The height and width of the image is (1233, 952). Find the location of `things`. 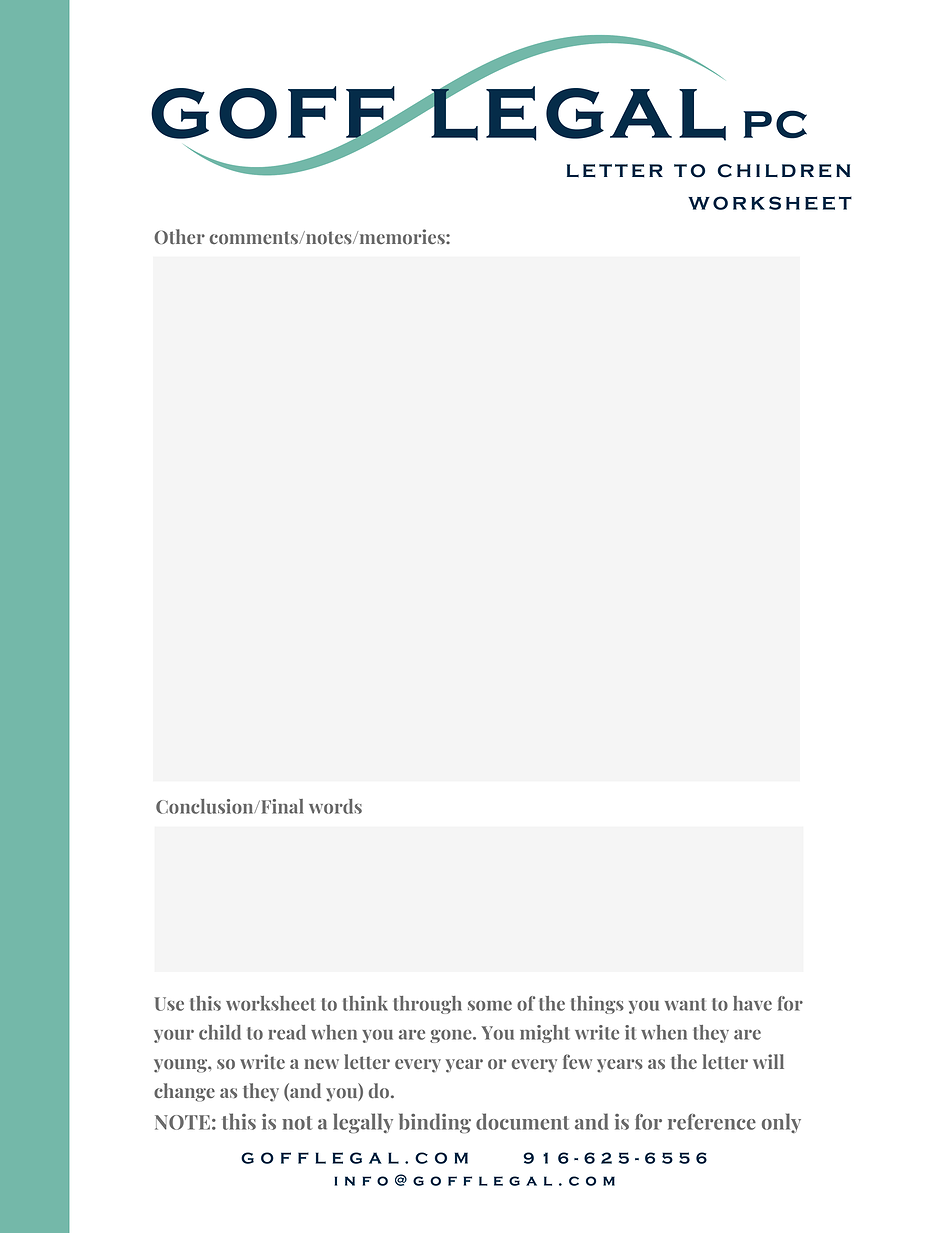

things is located at coordinates (597, 1005).
